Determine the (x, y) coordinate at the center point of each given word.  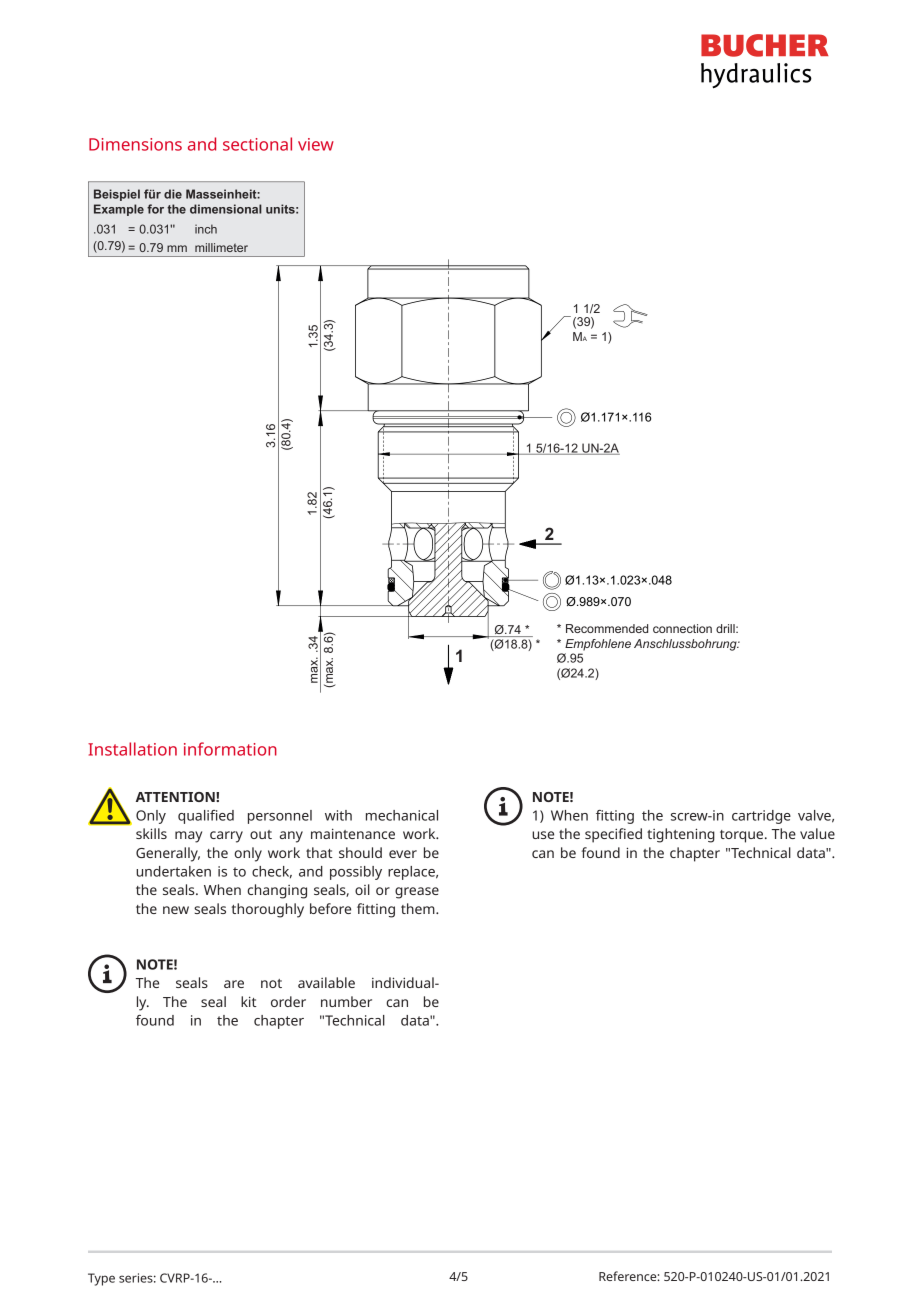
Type (101, 1279)
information (230, 749)
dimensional (226, 209)
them (419, 908)
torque (743, 836)
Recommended (607, 628)
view (316, 144)
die (173, 194)
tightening (681, 835)
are (234, 984)
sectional (257, 144)
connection (682, 628)
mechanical (402, 815)
